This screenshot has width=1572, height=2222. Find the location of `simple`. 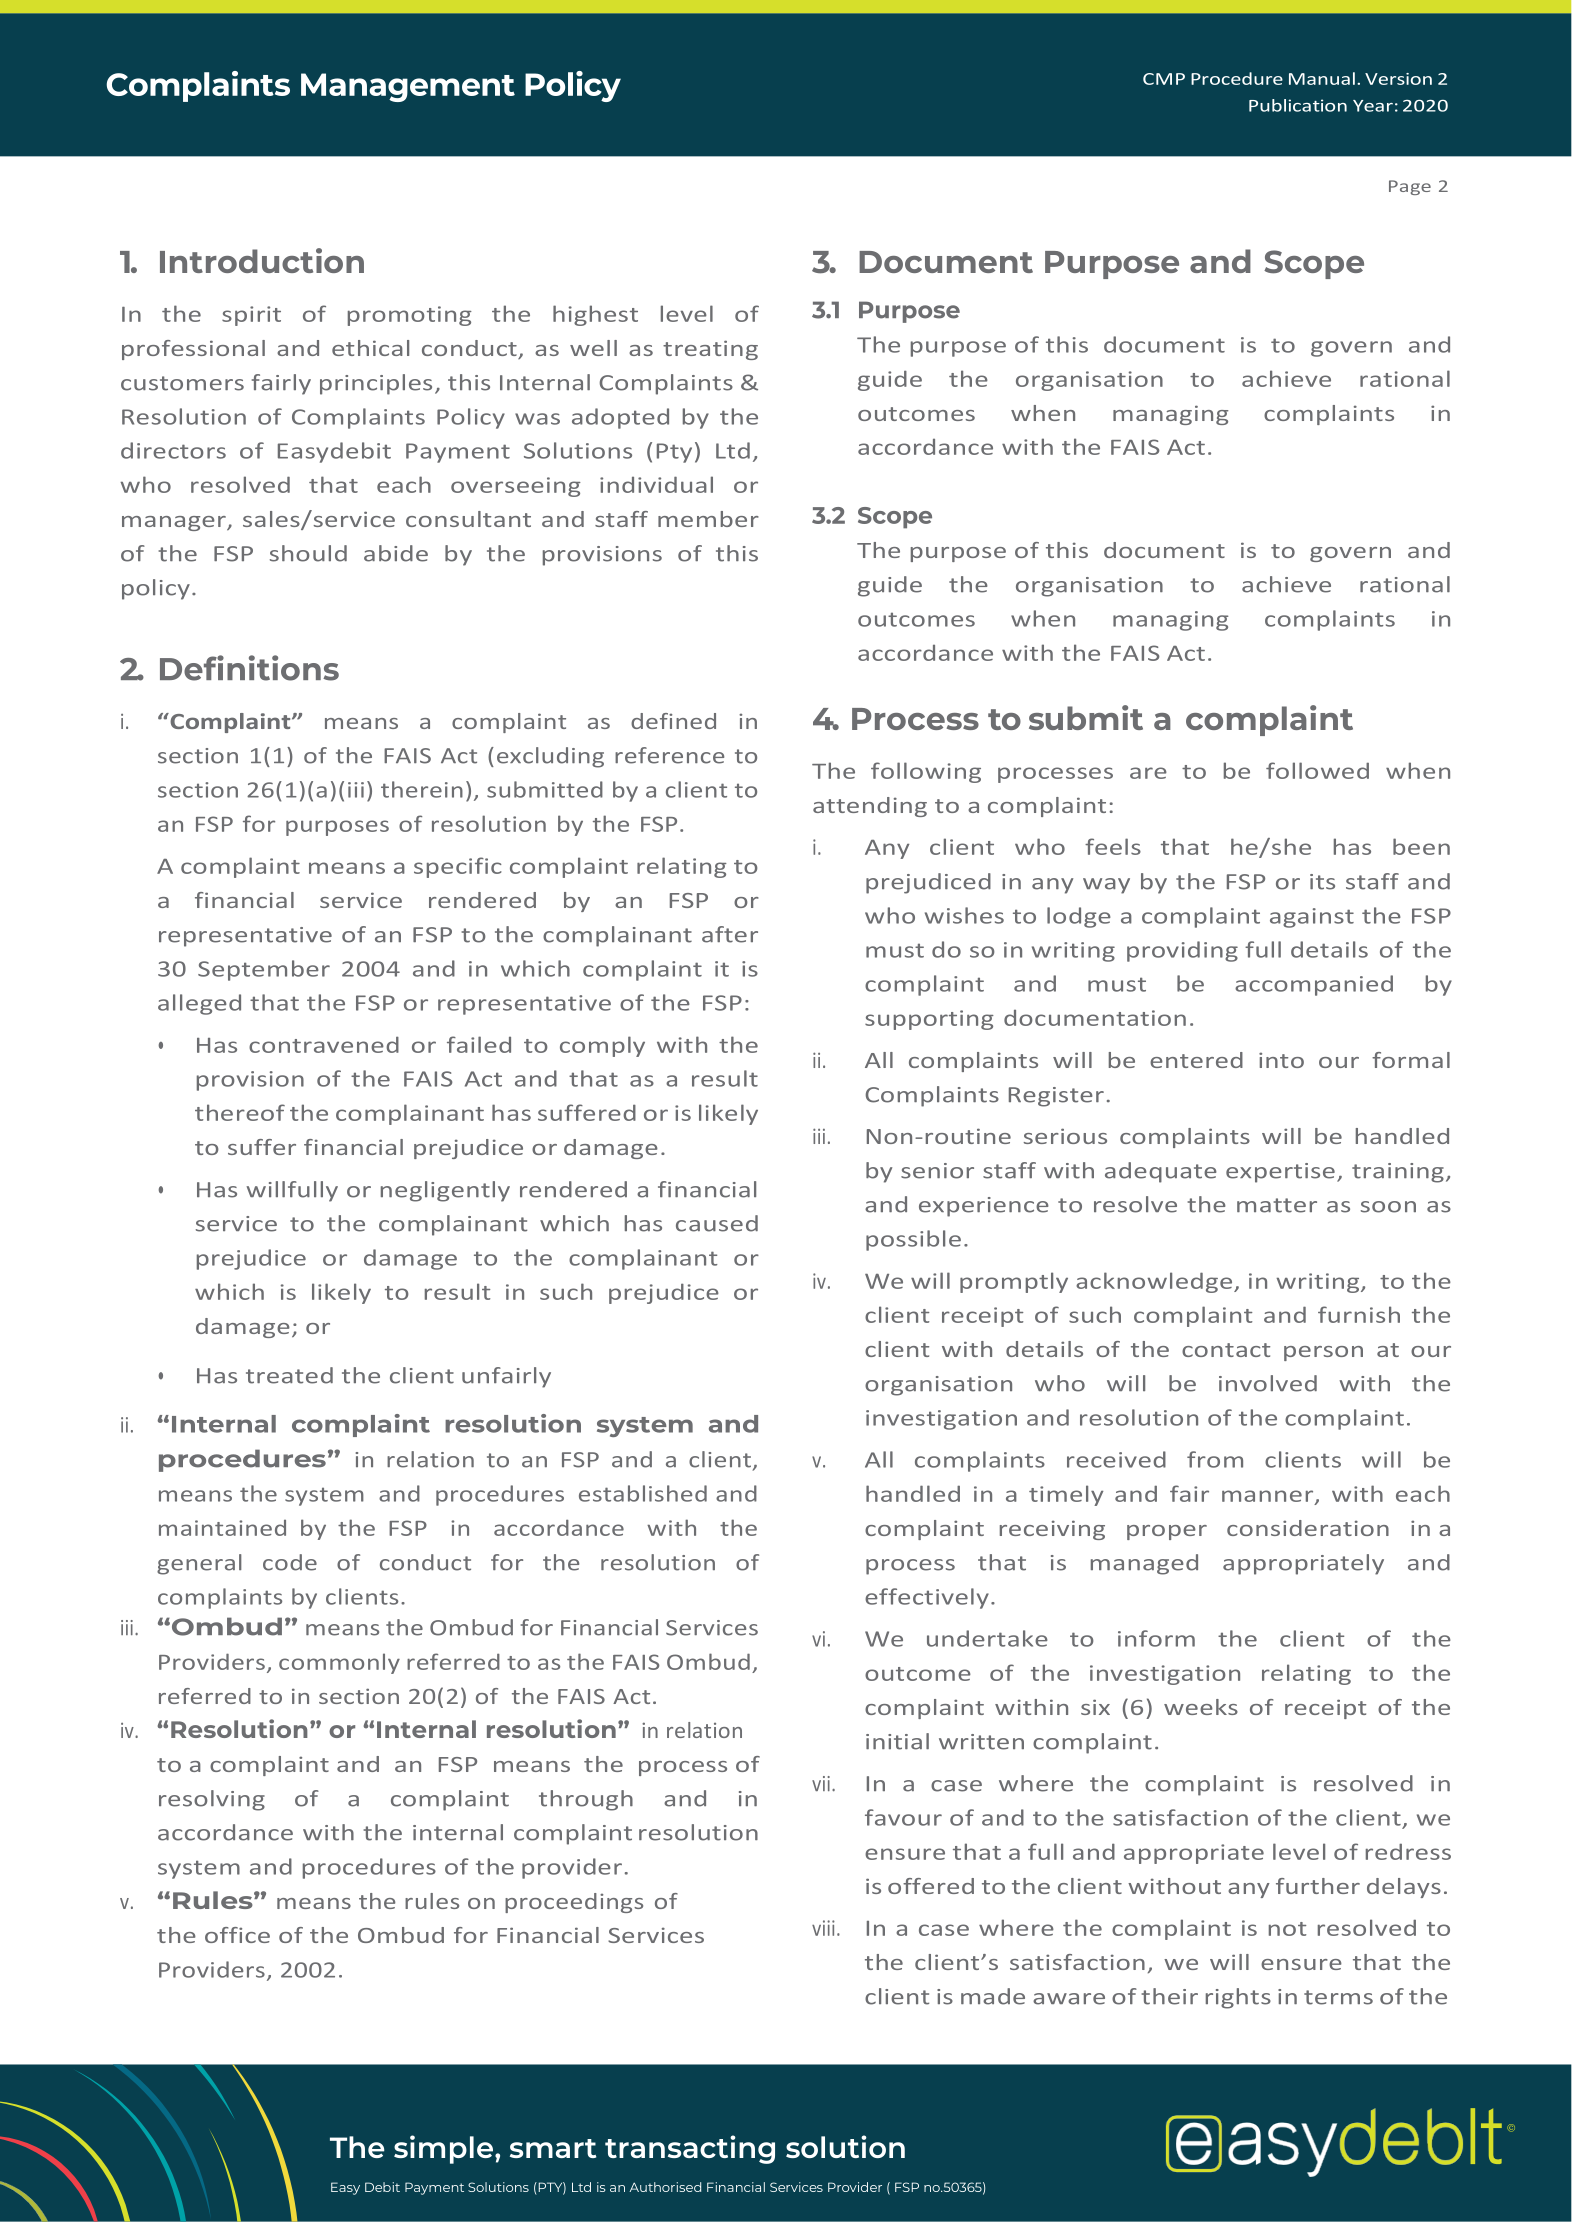

simple is located at coordinates (445, 2149).
